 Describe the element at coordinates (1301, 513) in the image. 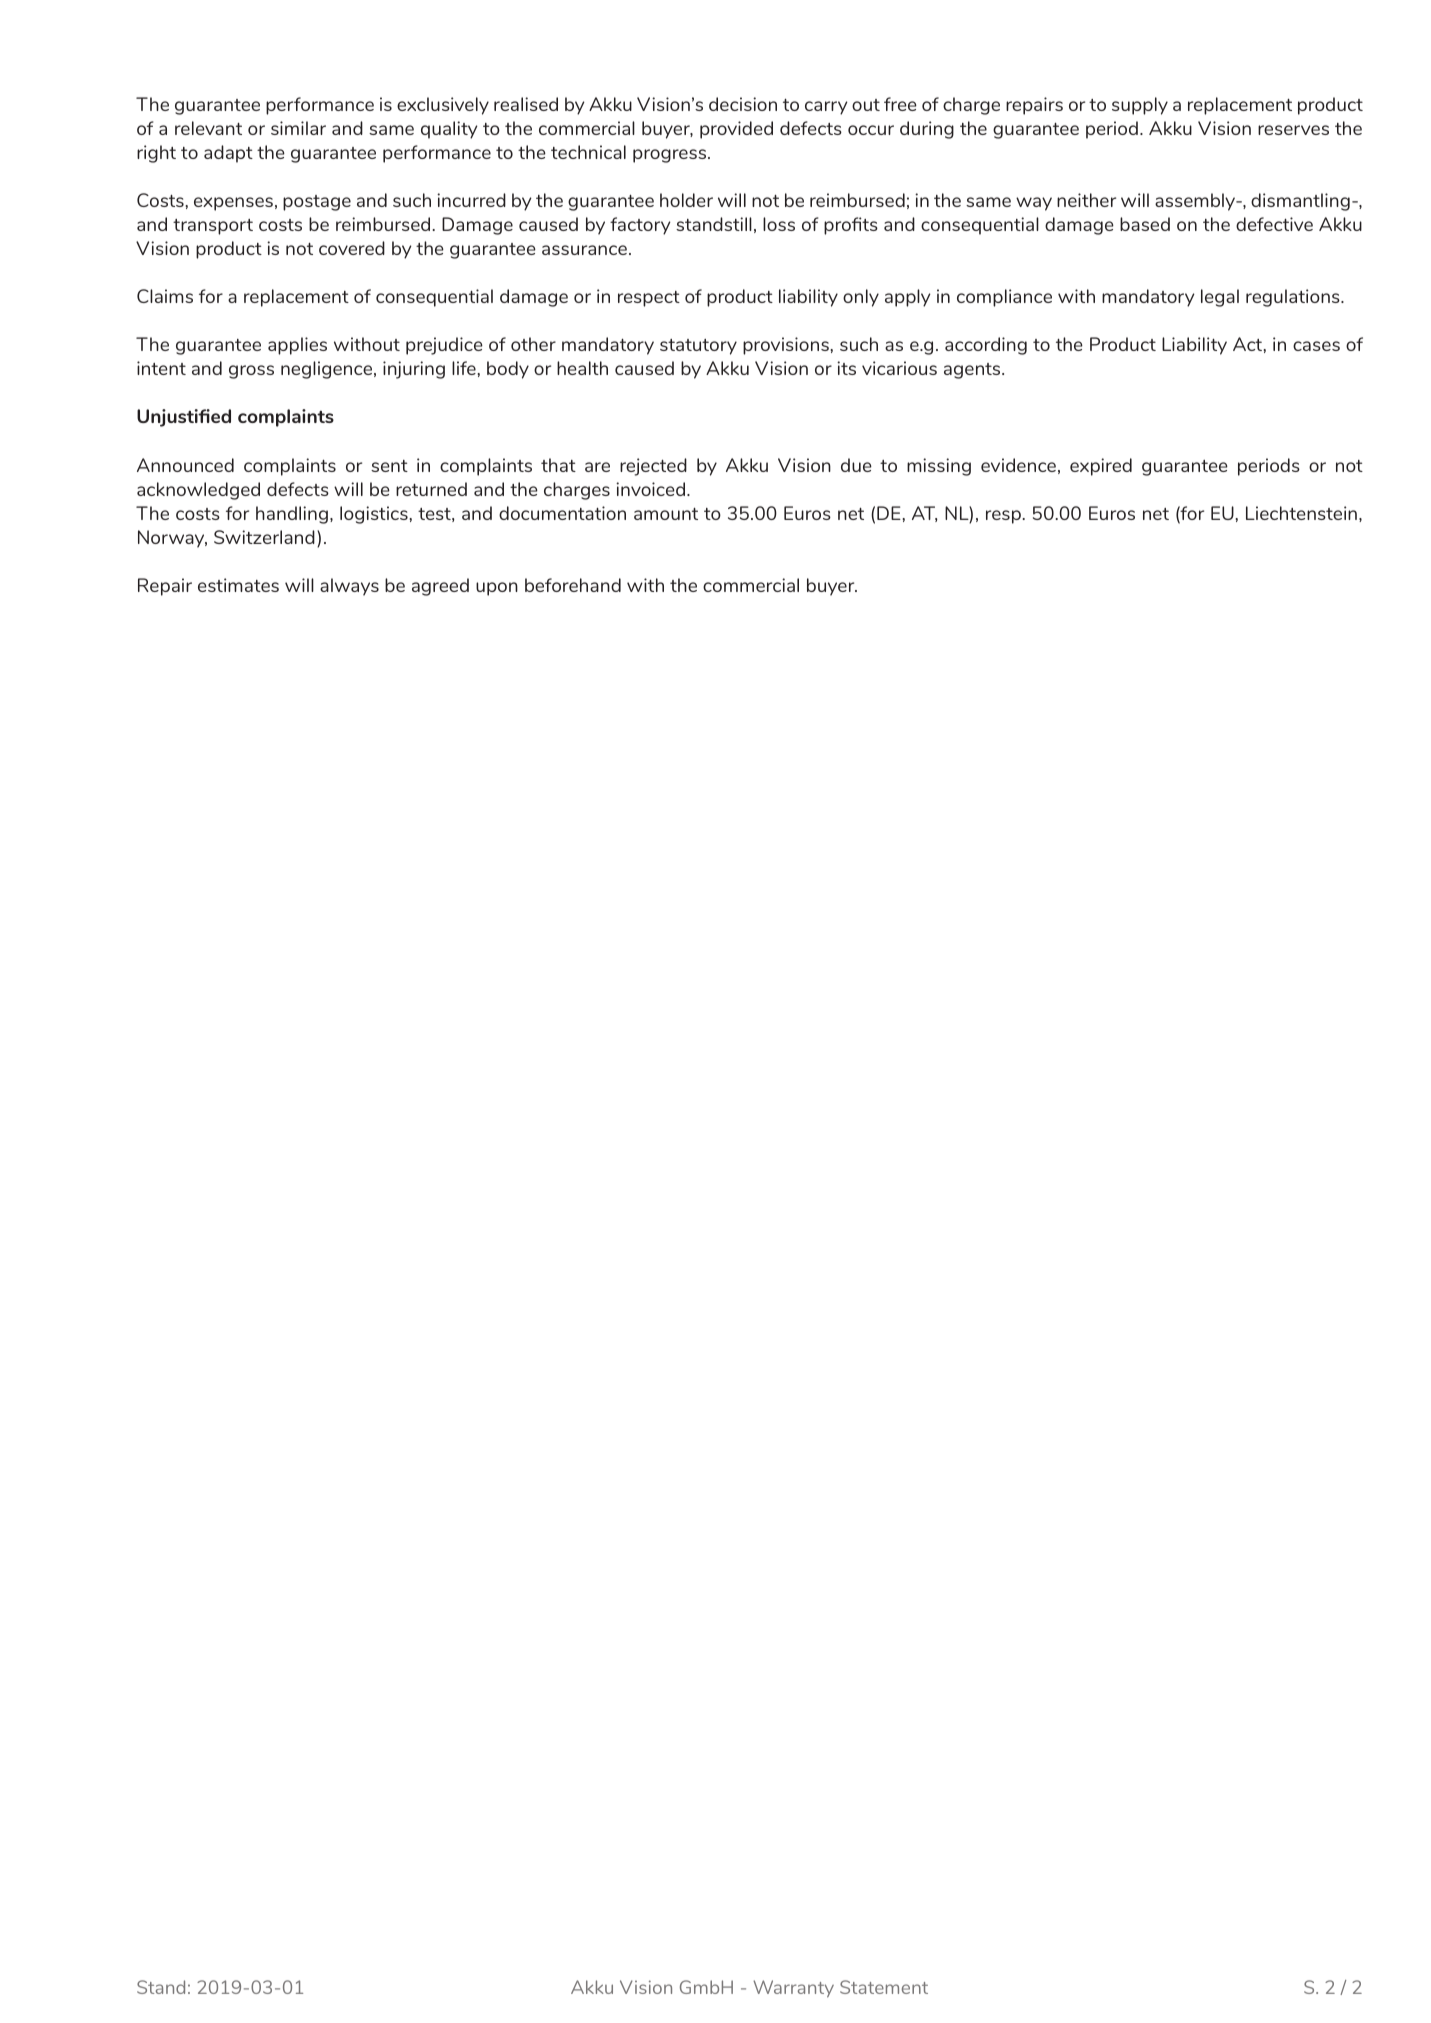

I see `Liechtenstein` at that location.
